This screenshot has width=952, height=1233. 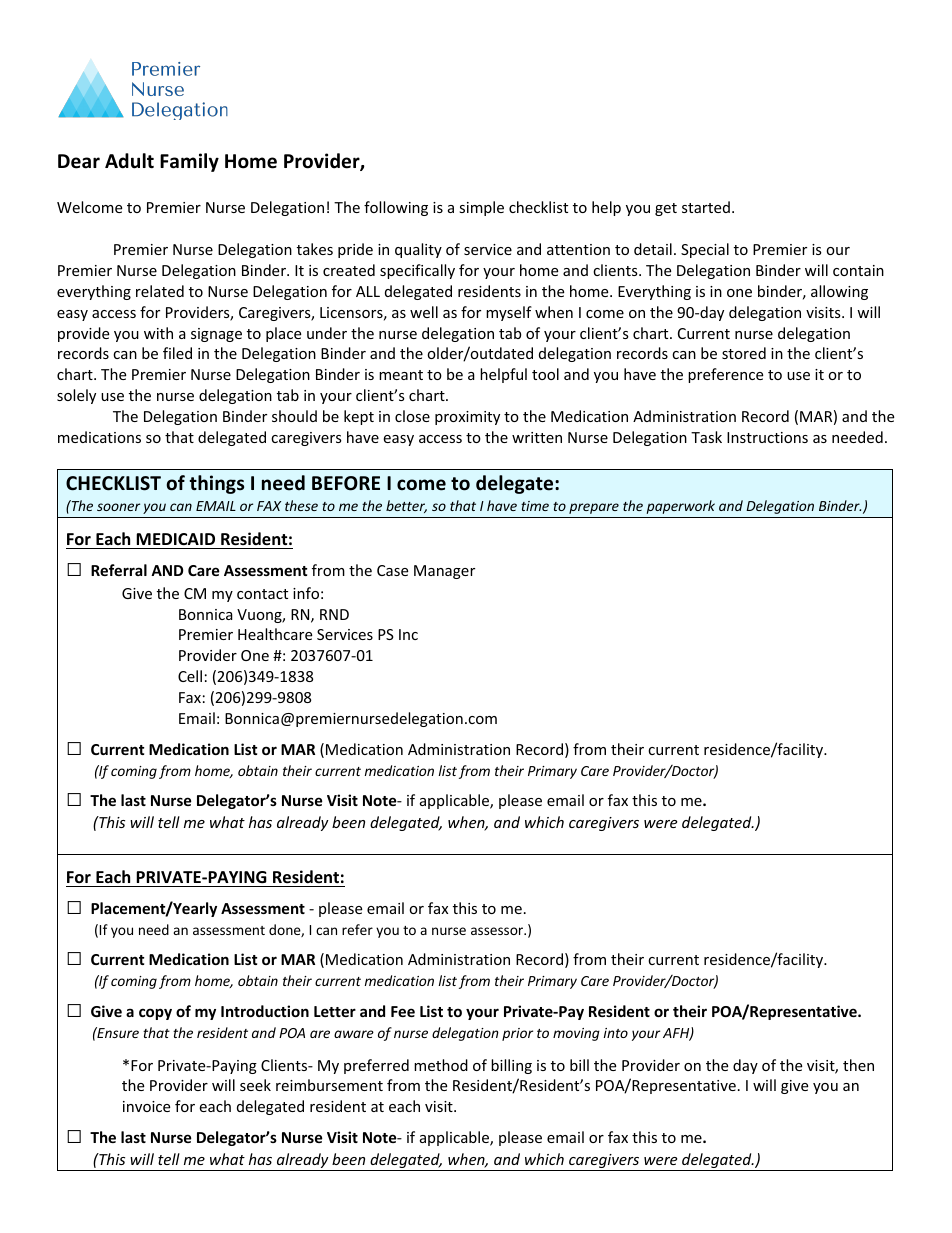 I want to click on better, so click(x=406, y=506).
